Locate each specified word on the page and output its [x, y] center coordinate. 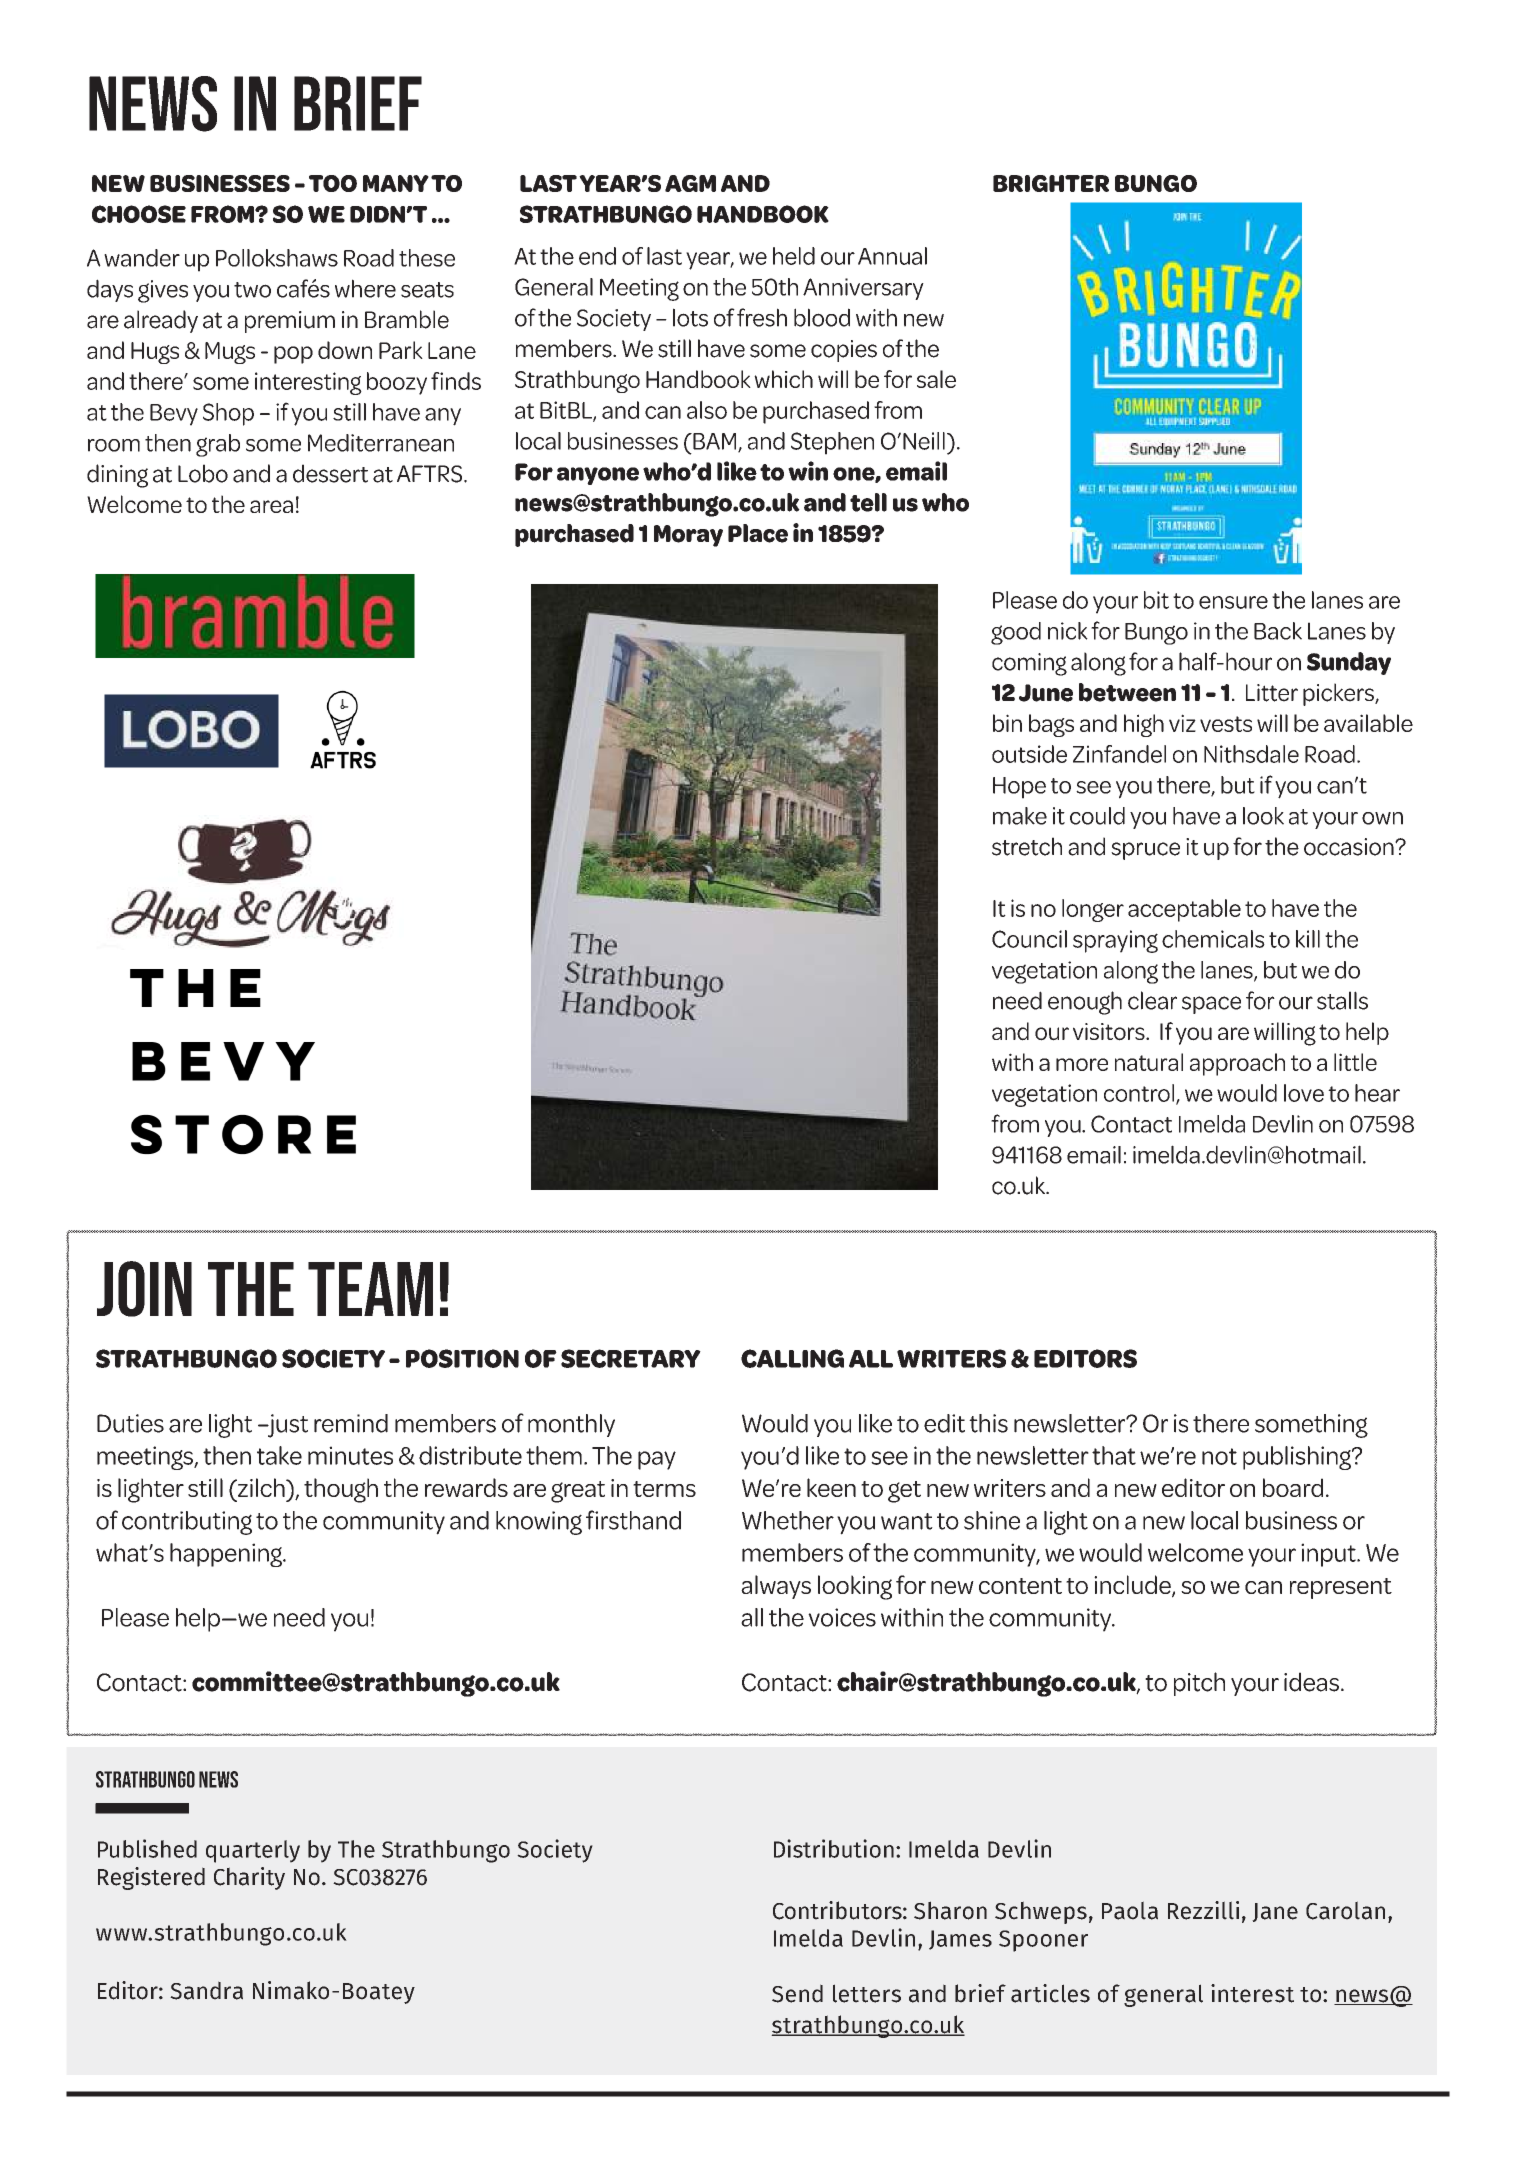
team [370, 1289]
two [252, 290]
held [794, 256]
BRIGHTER [1051, 183]
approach [1237, 1064]
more [1082, 1064]
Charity [249, 1878]
